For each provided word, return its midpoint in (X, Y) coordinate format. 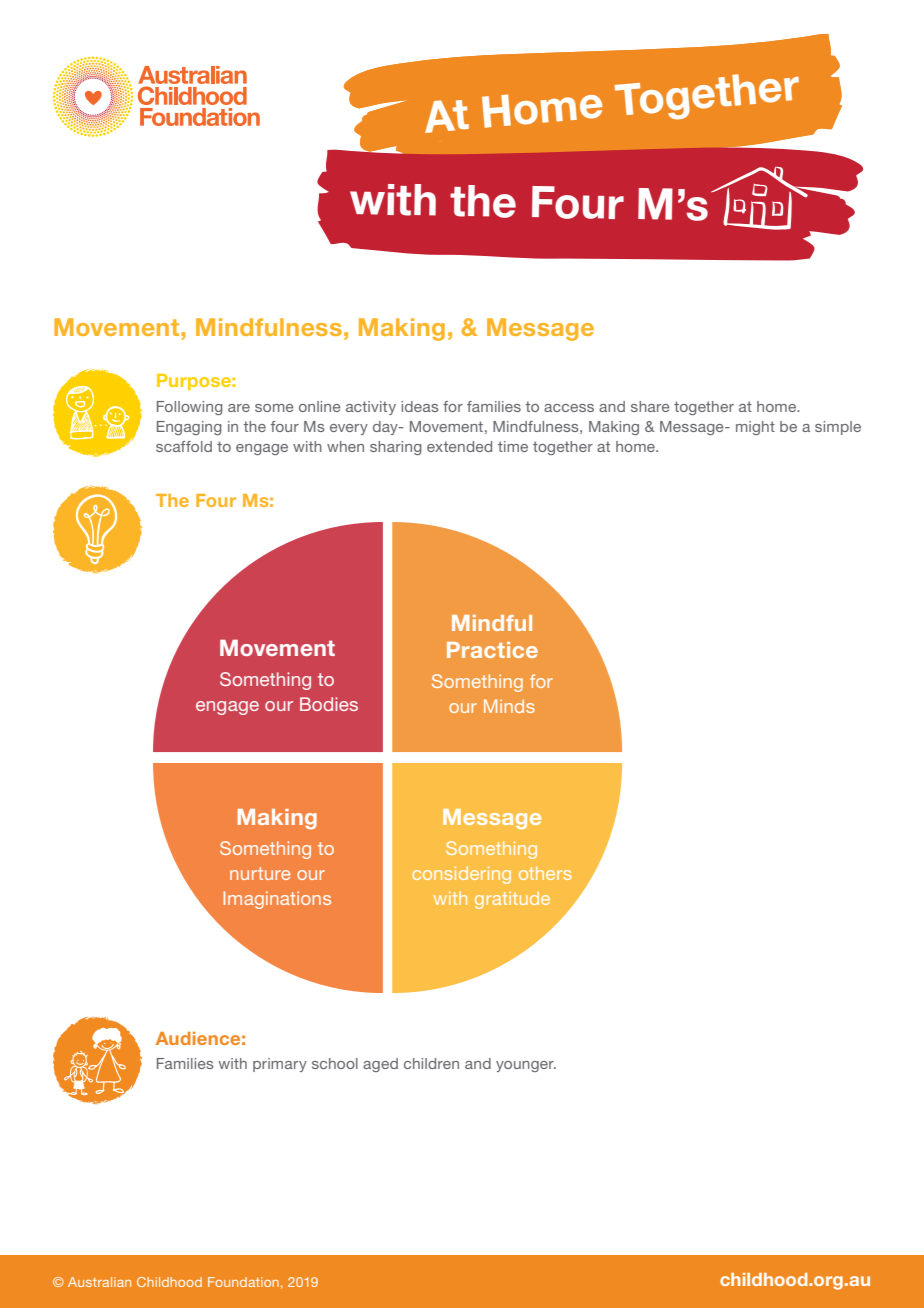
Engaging (189, 428)
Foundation (243, 1282)
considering (461, 875)
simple (838, 428)
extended (459, 446)
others (545, 873)
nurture (260, 873)
